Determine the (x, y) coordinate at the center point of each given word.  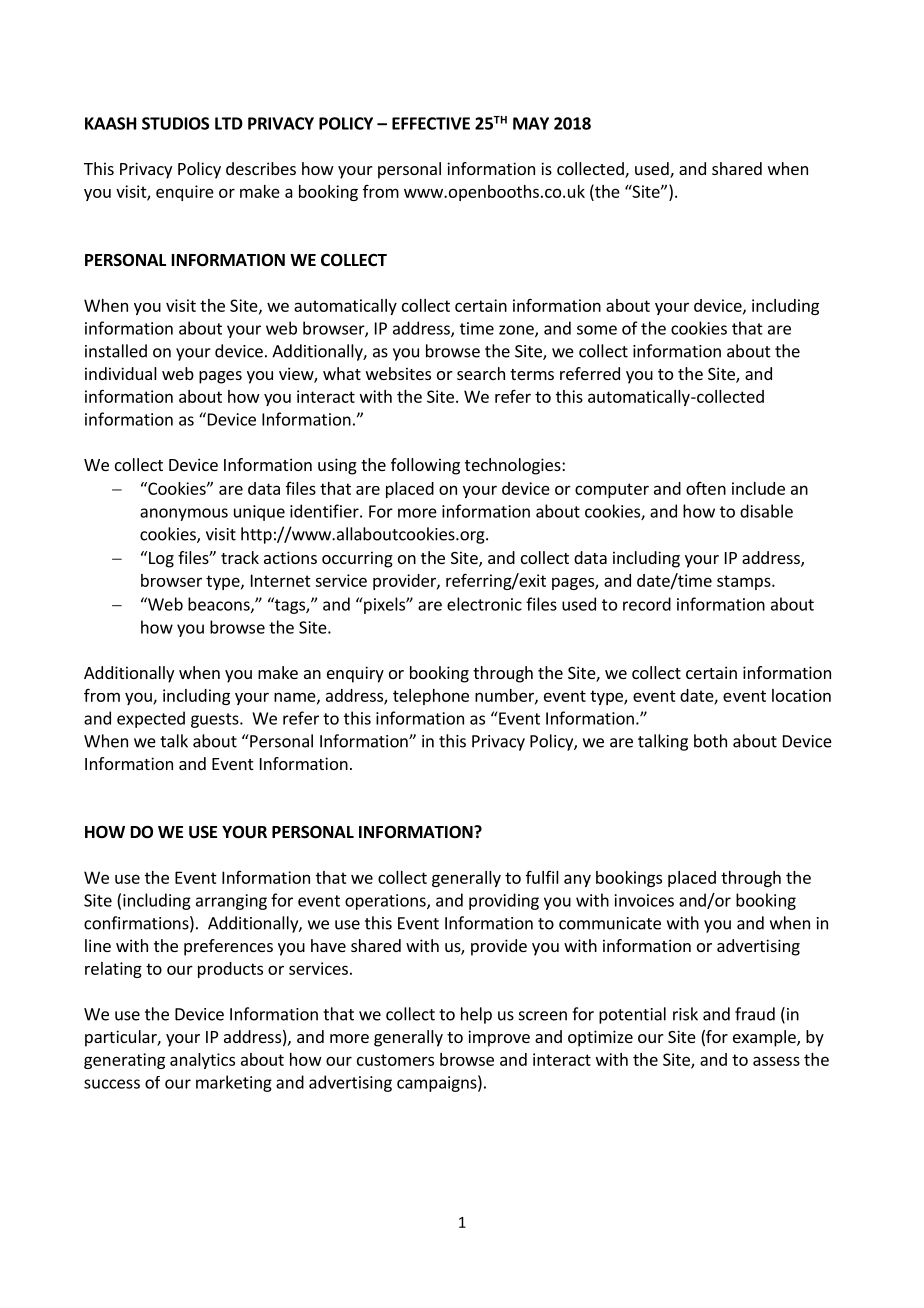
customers (395, 1060)
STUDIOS (175, 123)
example (765, 1038)
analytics (202, 1061)
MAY (531, 123)
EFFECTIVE (431, 123)
